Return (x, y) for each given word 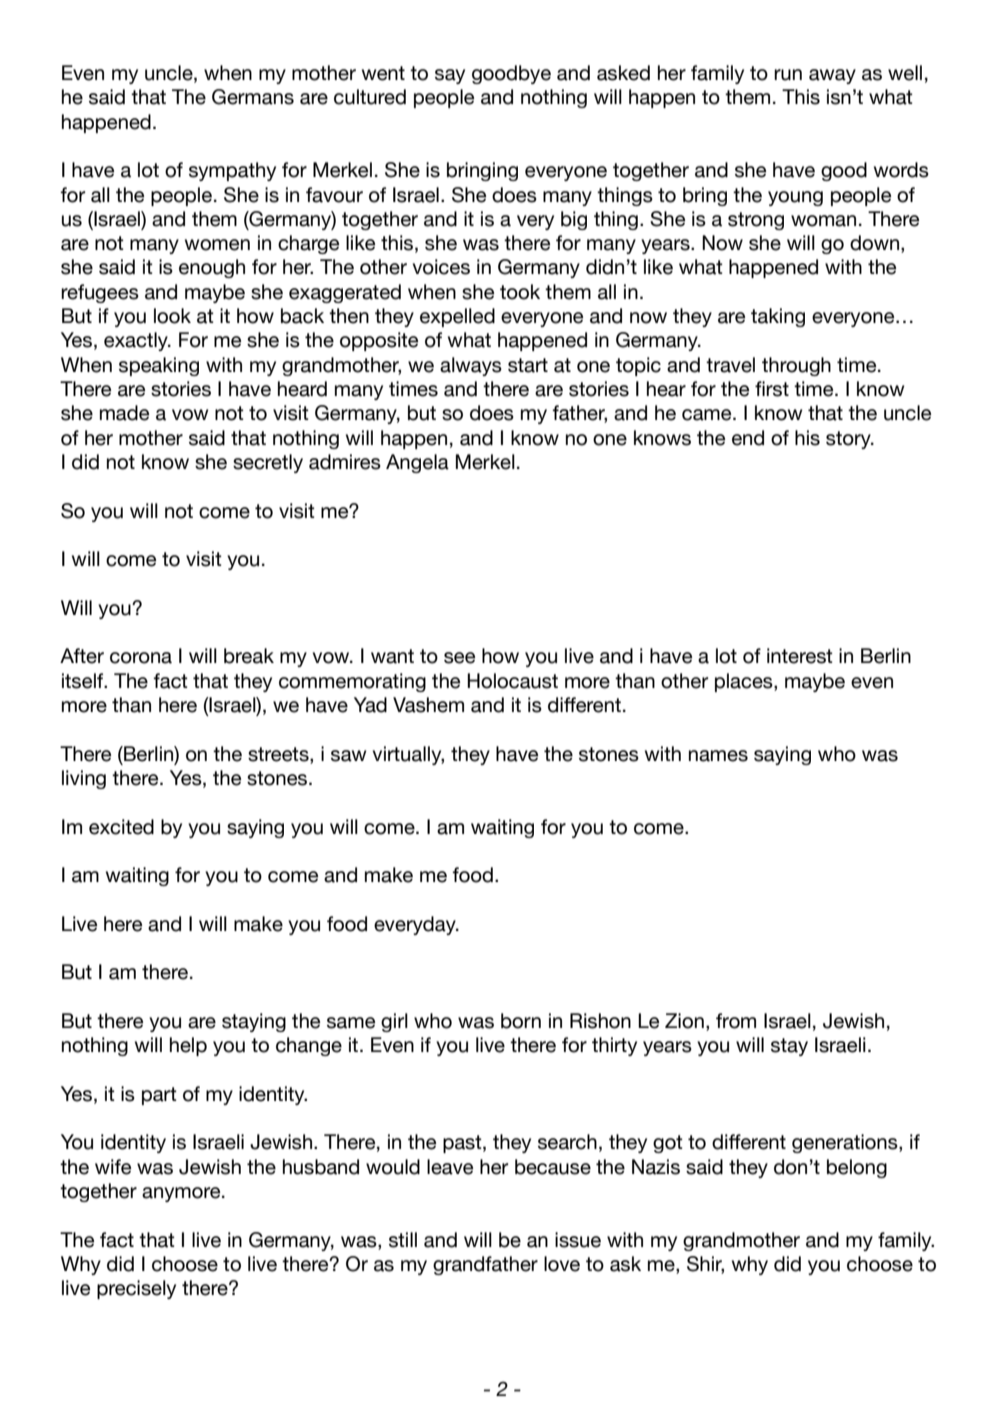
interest (800, 656)
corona (141, 658)
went (383, 73)
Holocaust (512, 681)
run (788, 75)
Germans (253, 97)
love (562, 1264)
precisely (136, 1289)
